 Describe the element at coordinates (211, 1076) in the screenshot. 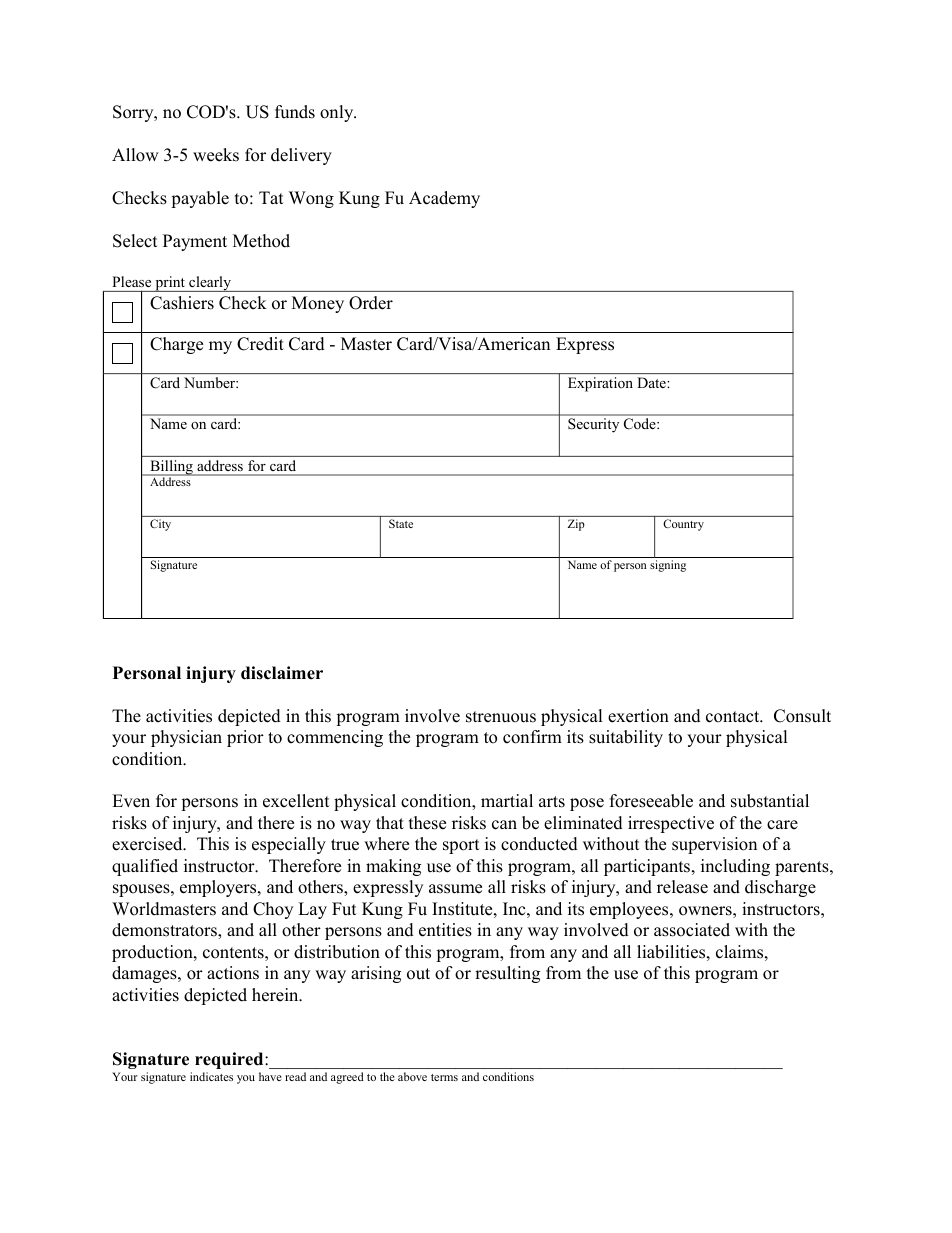

I see `indicates` at that location.
